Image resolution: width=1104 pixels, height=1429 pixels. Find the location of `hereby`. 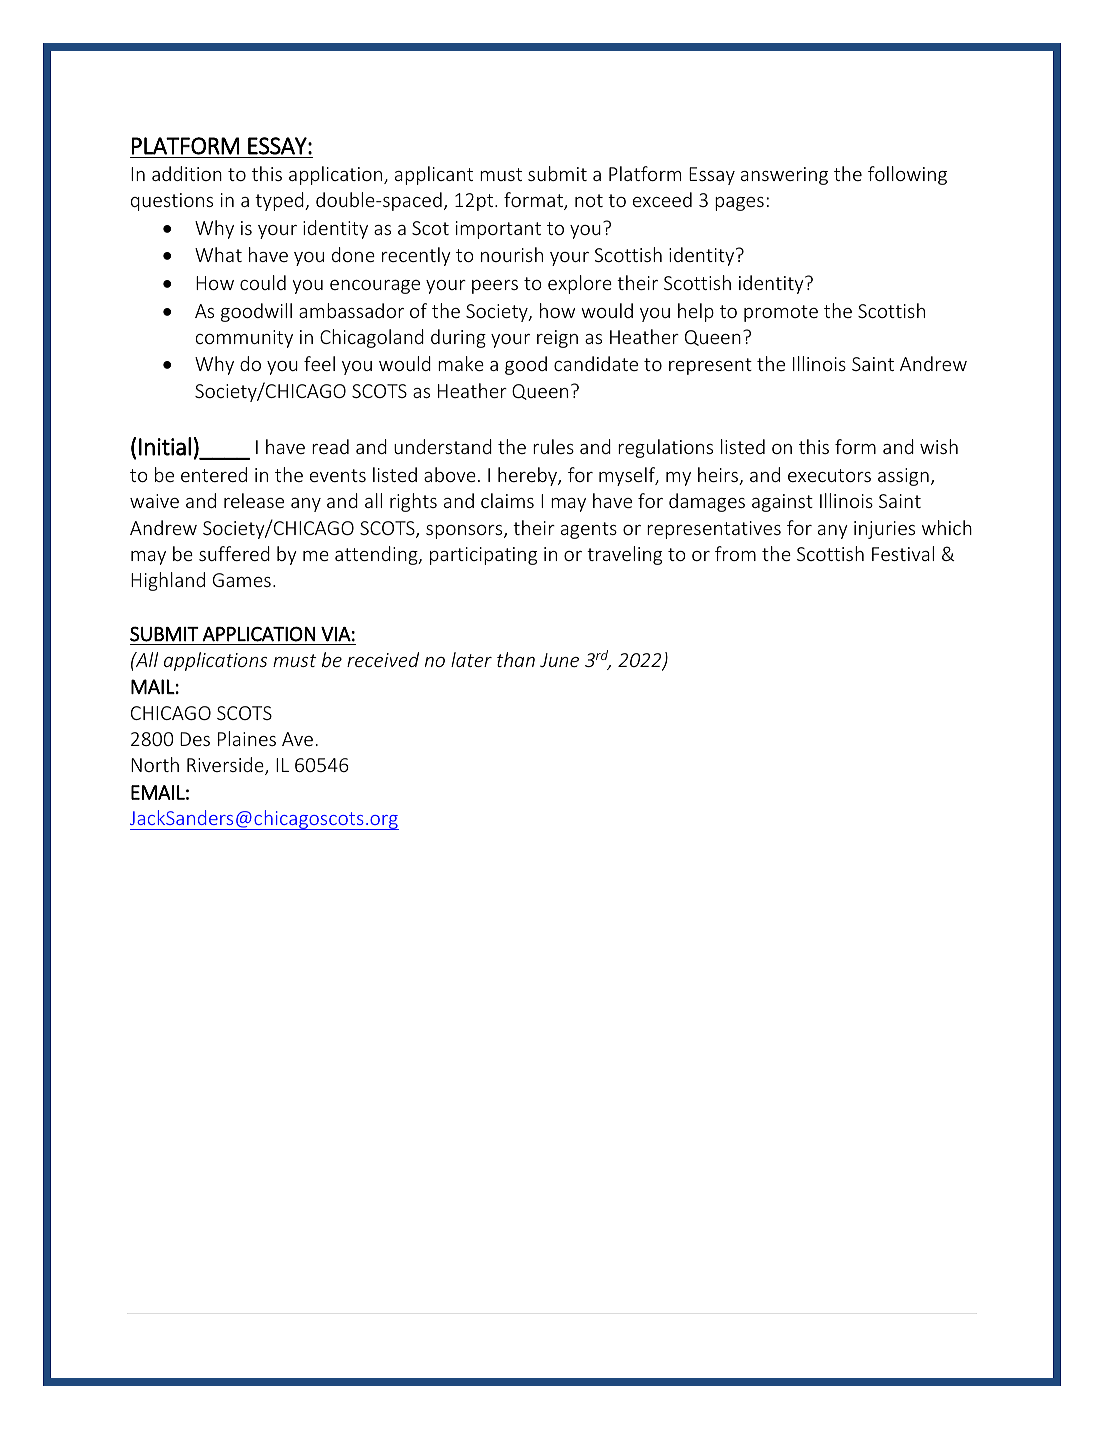

hereby is located at coordinates (528, 476).
